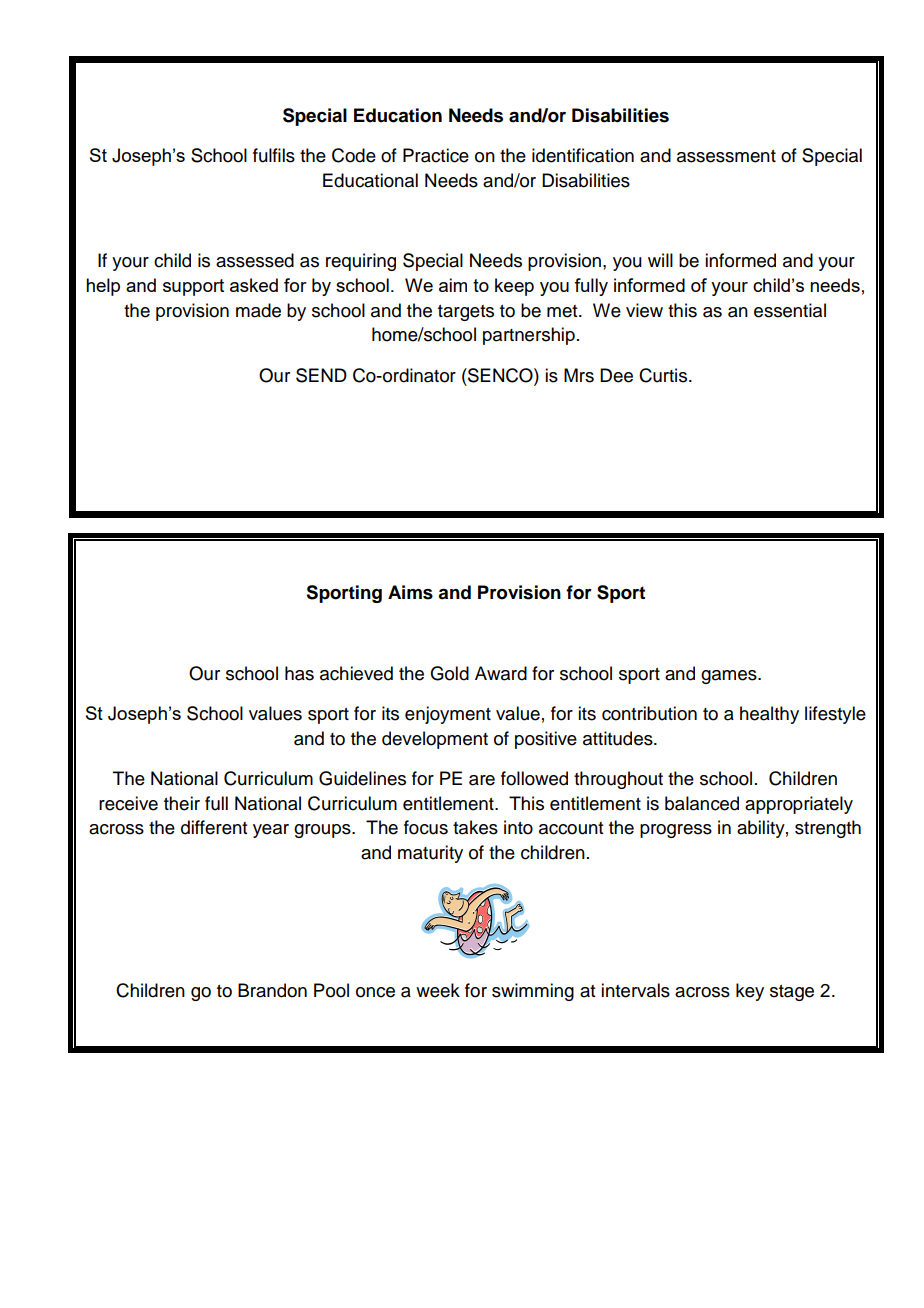 The height and width of the screenshot is (1308, 924). I want to click on week, so click(438, 990).
